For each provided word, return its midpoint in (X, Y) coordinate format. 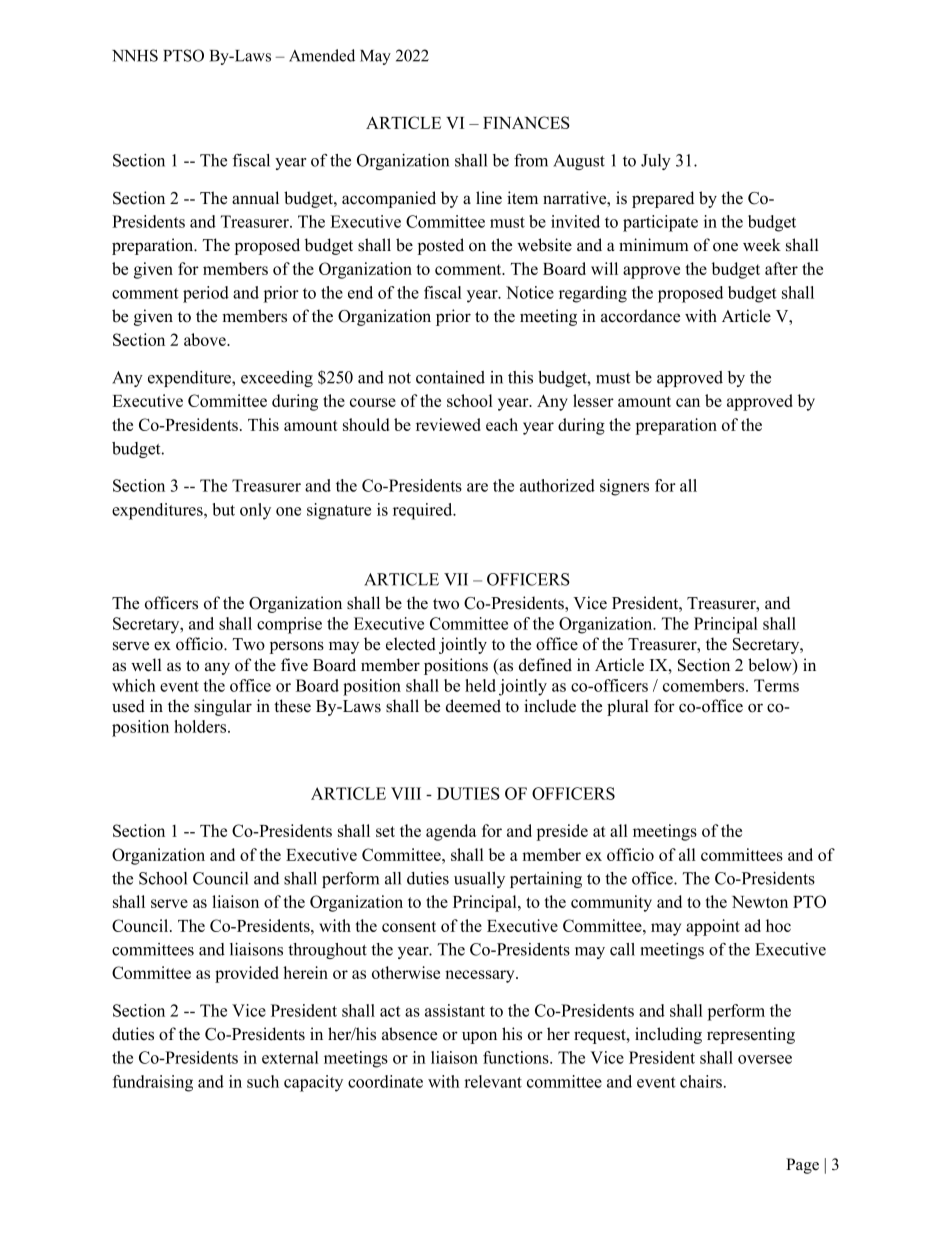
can (688, 402)
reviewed (448, 424)
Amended (322, 55)
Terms (776, 685)
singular (223, 707)
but (224, 509)
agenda (451, 832)
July (656, 162)
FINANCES (526, 122)
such (263, 1081)
